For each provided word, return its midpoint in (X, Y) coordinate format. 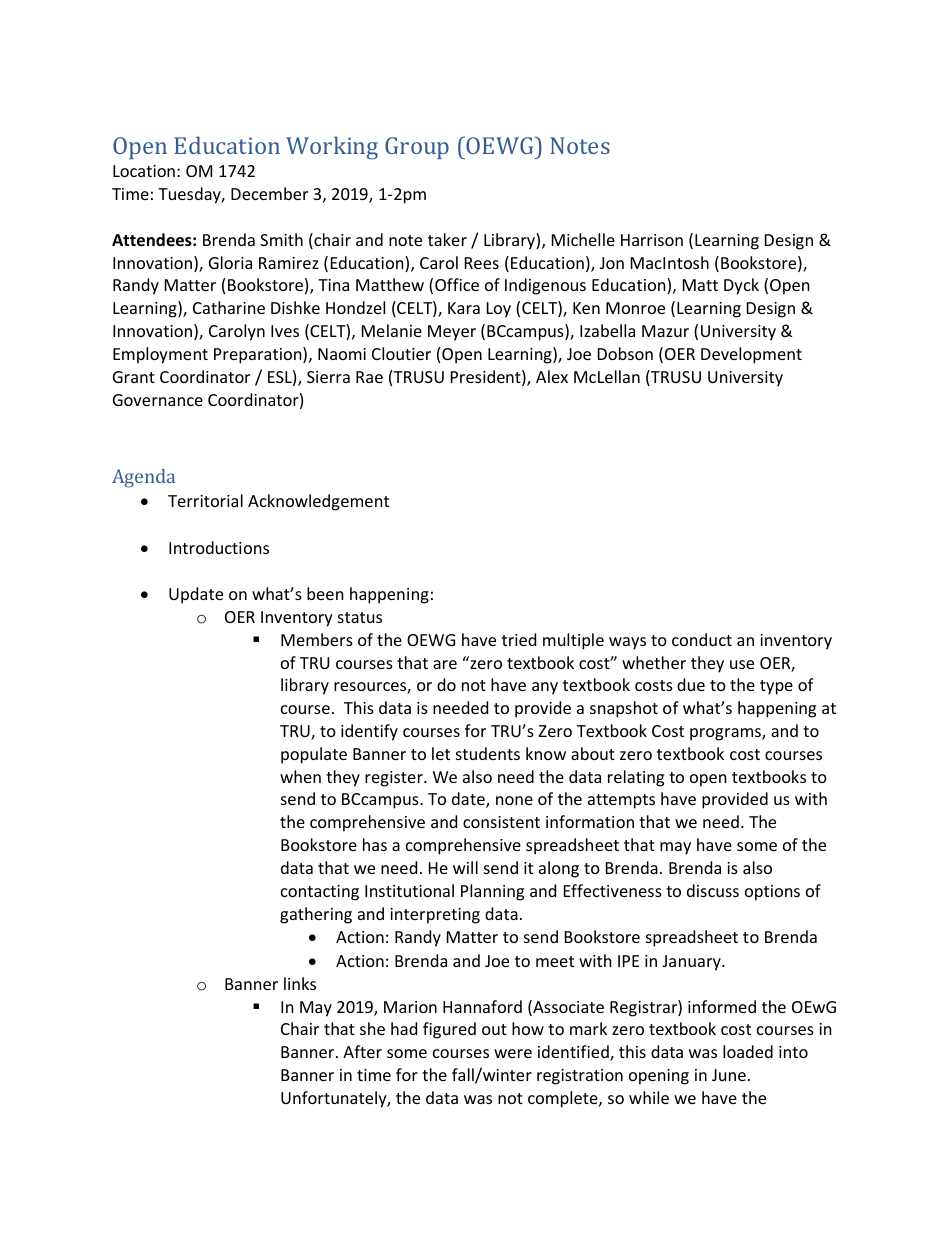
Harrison (652, 240)
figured (449, 1030)
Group (417, 148)
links (300, 983)
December (269, 193)
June (729, 1075)
